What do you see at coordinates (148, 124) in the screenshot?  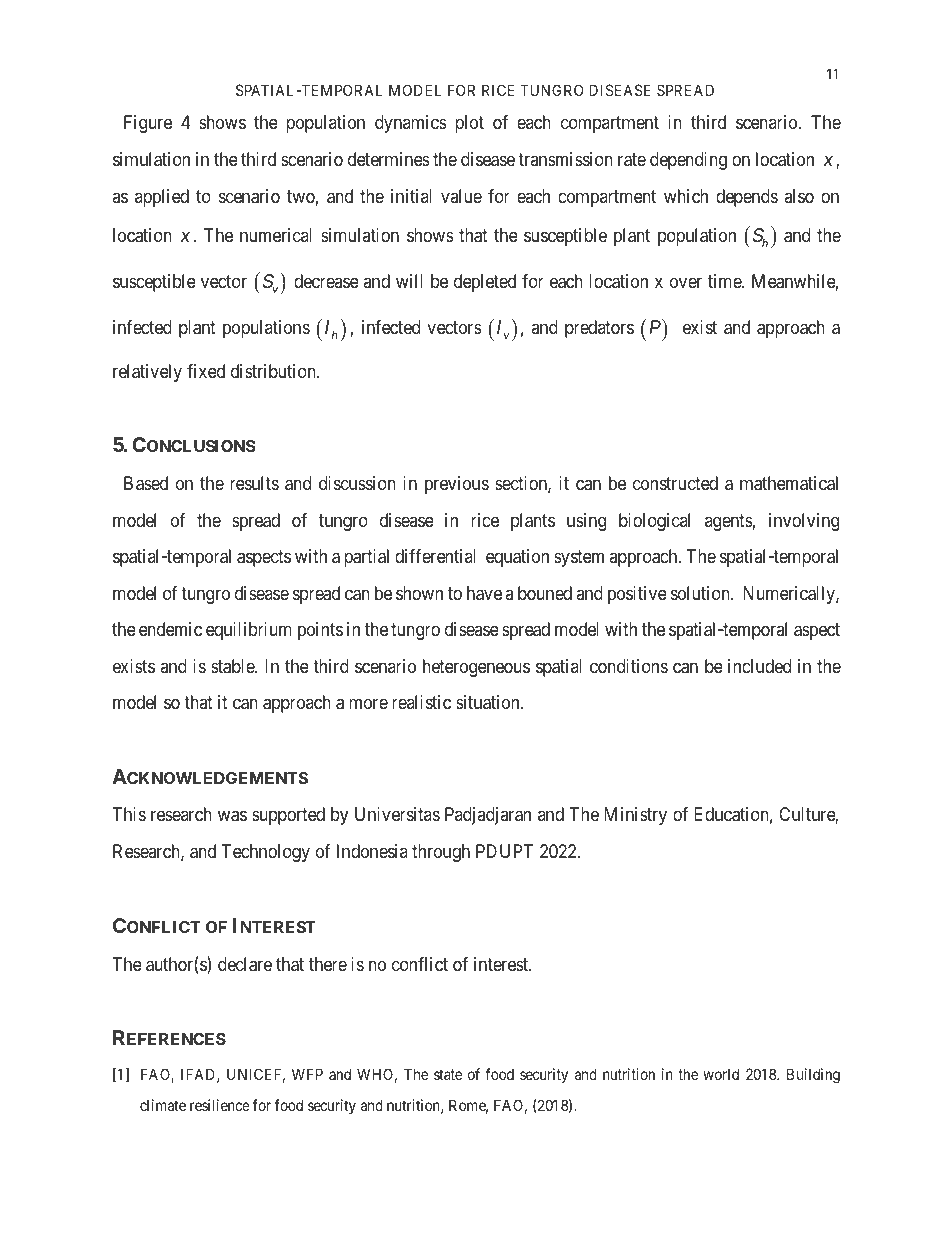 I see `Figure` at bounding box center [148, 124].
